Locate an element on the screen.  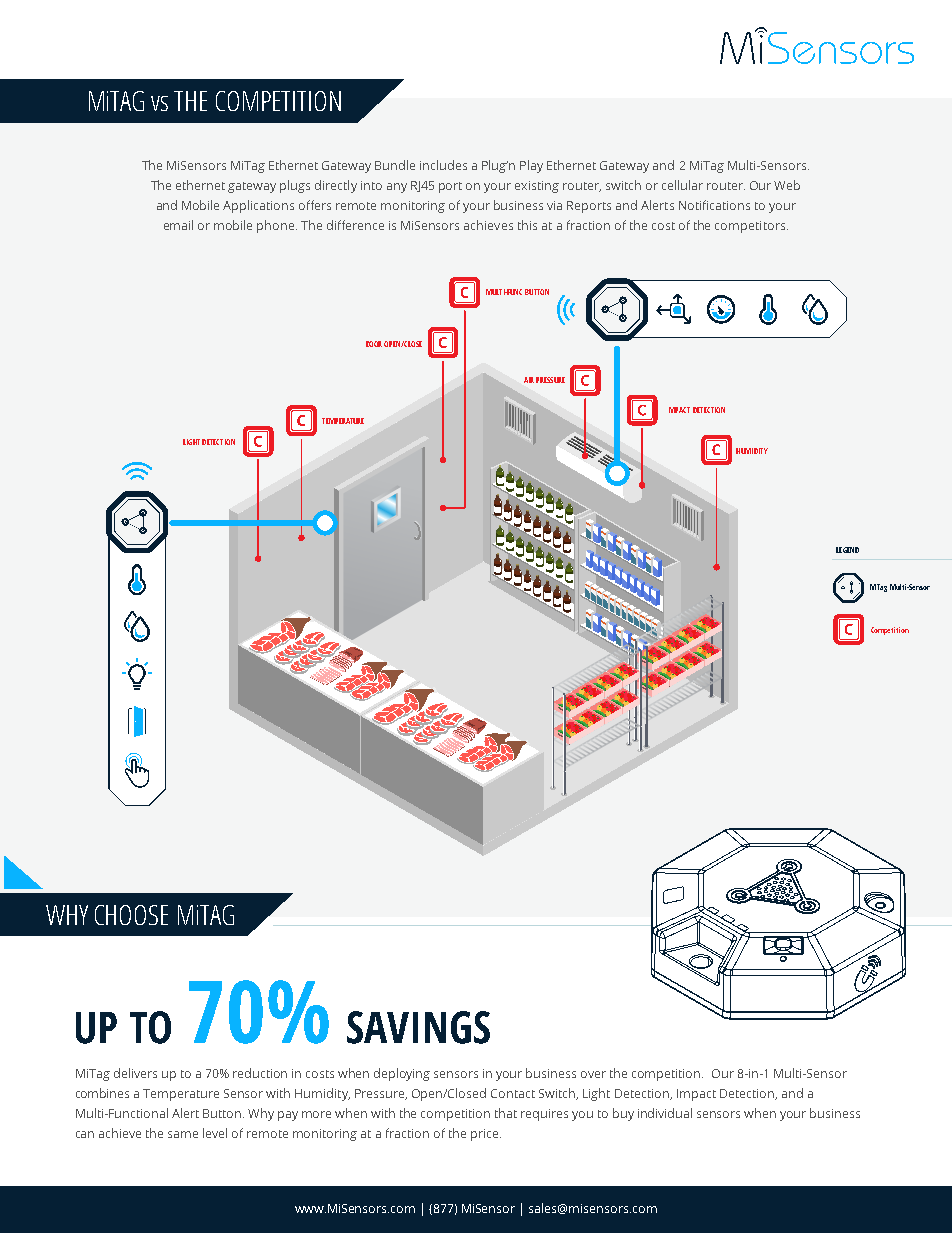
same is located at coordinates (183, 1134).
